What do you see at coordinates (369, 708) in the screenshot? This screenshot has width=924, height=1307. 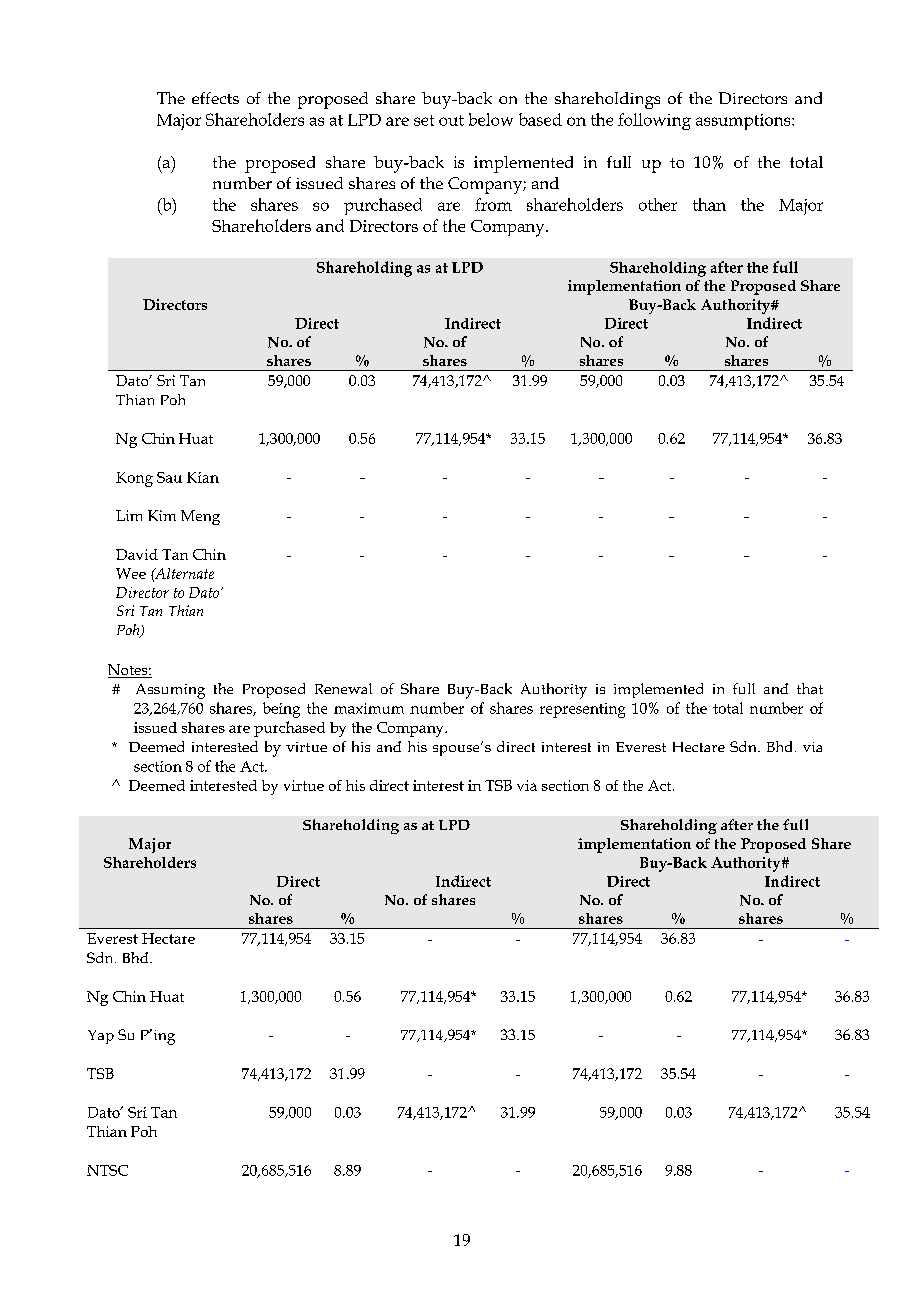 I see `maximum` at bounding box center [369, 708].
